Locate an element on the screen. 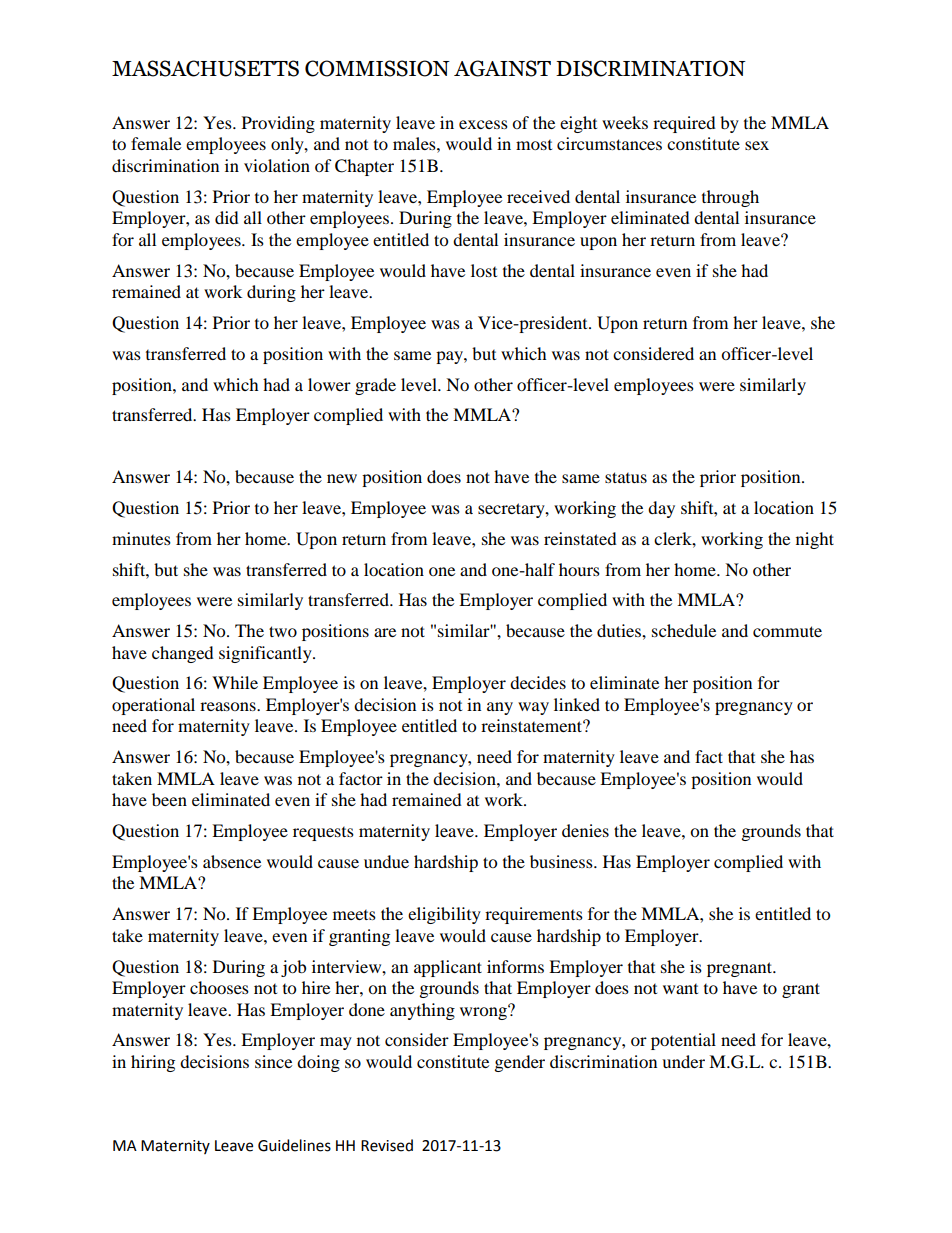  under is located at coordinates (683, 1061).
